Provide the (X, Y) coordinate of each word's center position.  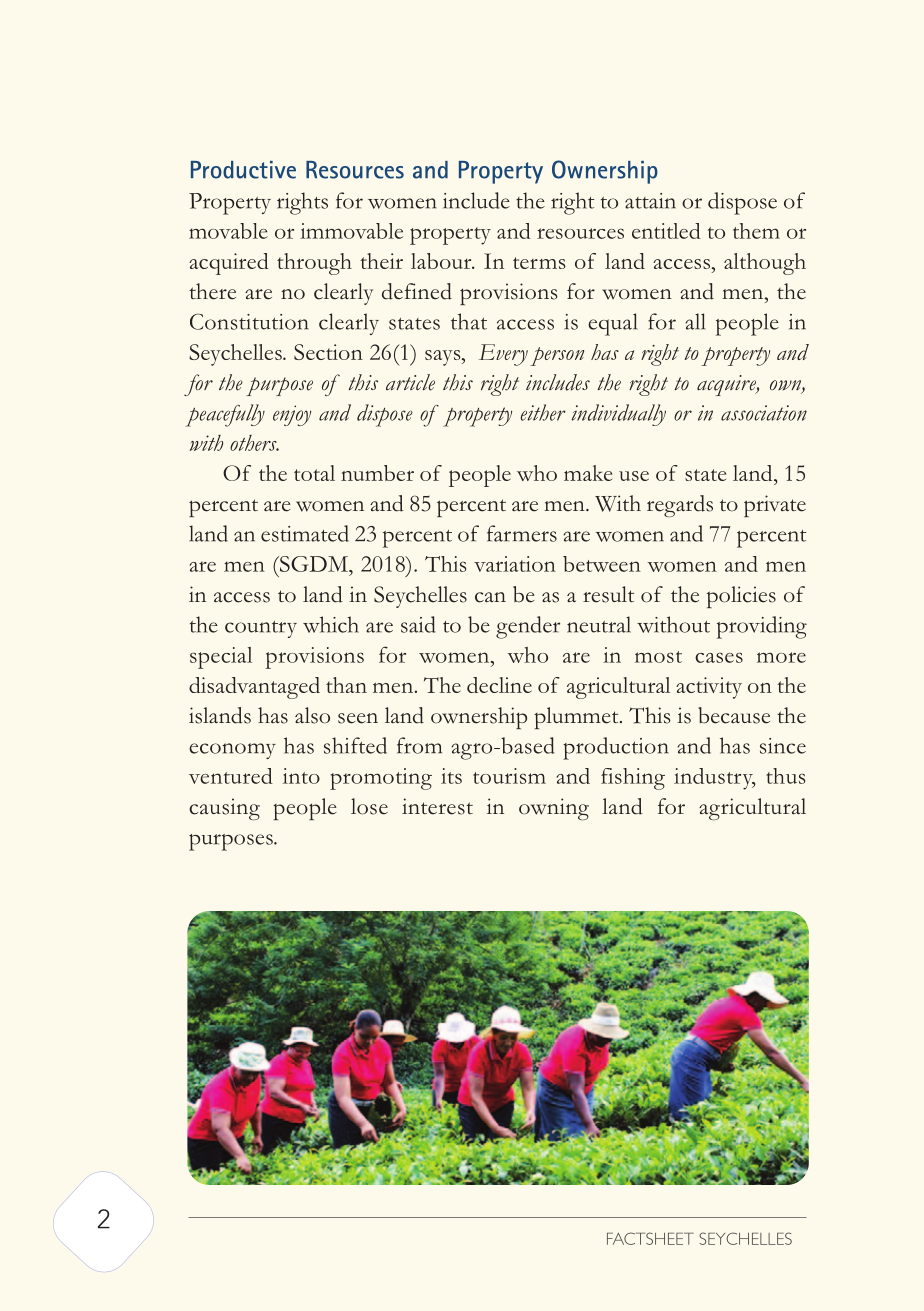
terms (539, 263)
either (543, 412)
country (261, 629)
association (764, 413)
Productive (243, 170)
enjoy (292, 415)
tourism (509, 776)
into (301, 776)
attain (650, 201)
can (490, 597)
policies (741, 597)
